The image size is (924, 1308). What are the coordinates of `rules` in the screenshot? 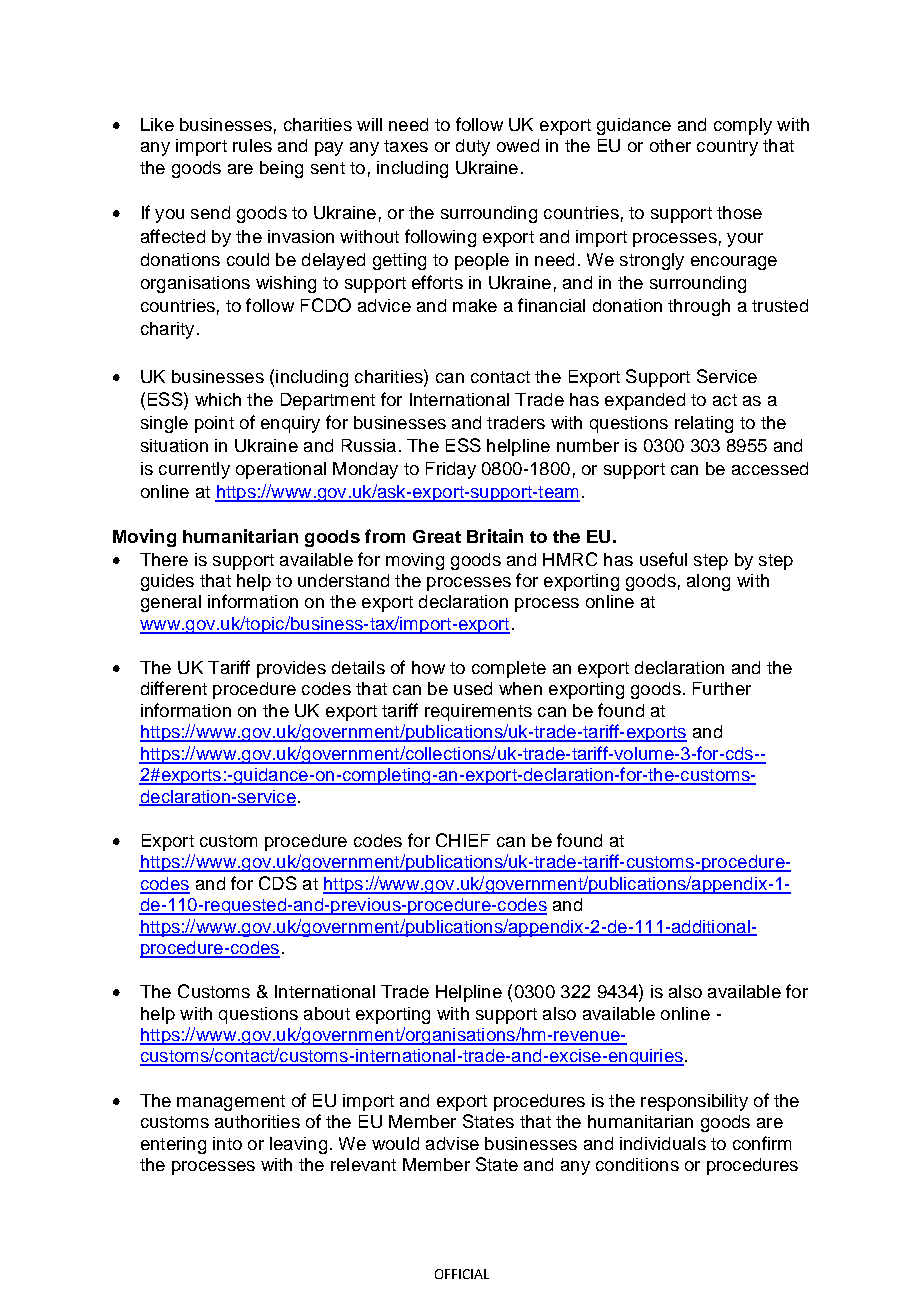 It's located at (252, 145).
